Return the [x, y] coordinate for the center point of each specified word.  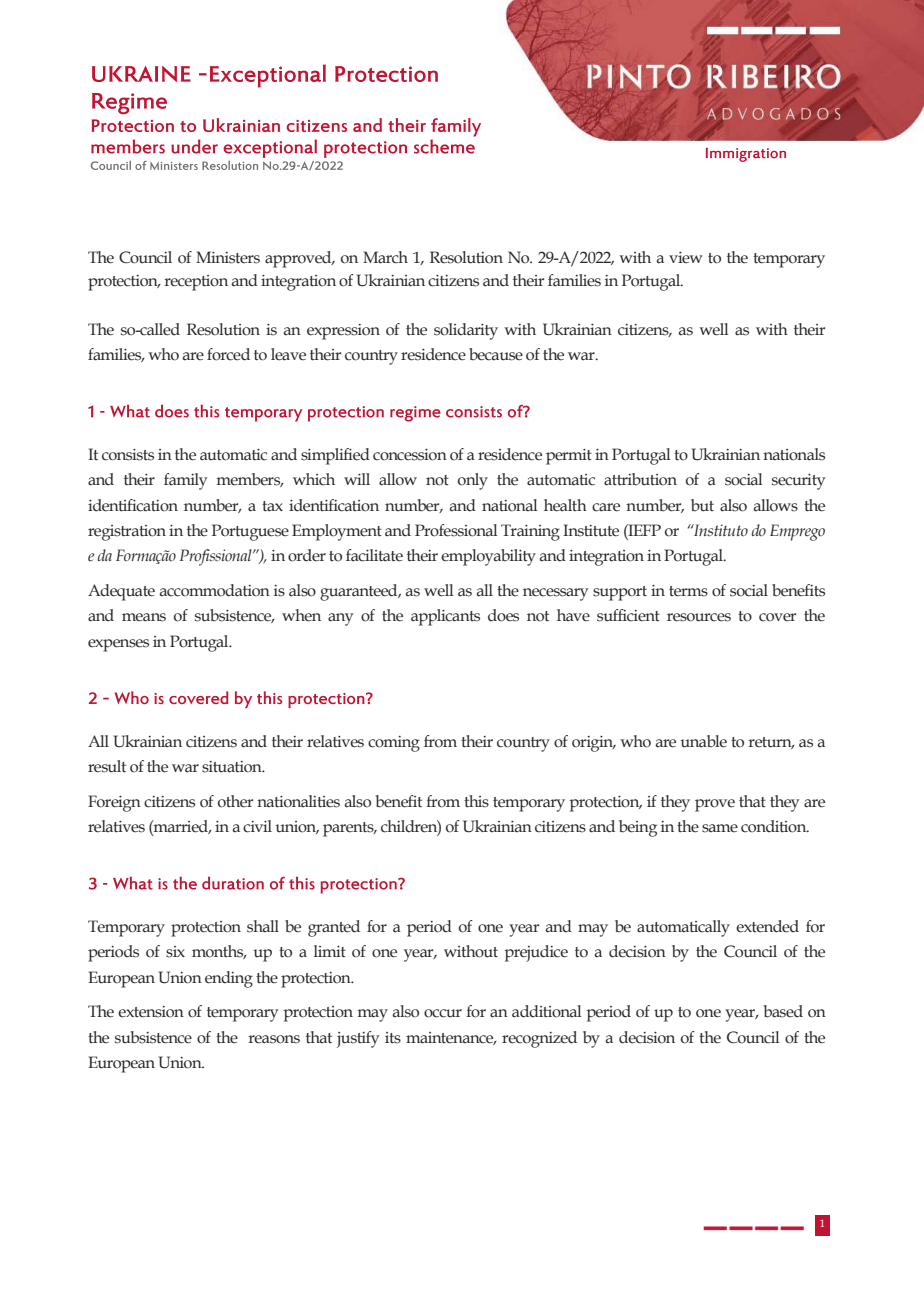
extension [151, 1012]
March [385, 257]
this [476, 801]
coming [394, 744]
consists [128, 455]
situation [233, 767]
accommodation [215, 590]
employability [488, 557]
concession [410, 455]
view [686, 257]
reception [196, 283]
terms [688, 591]
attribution [640, 479]
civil [257, 826]
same [720, 828]
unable [703, 741]
